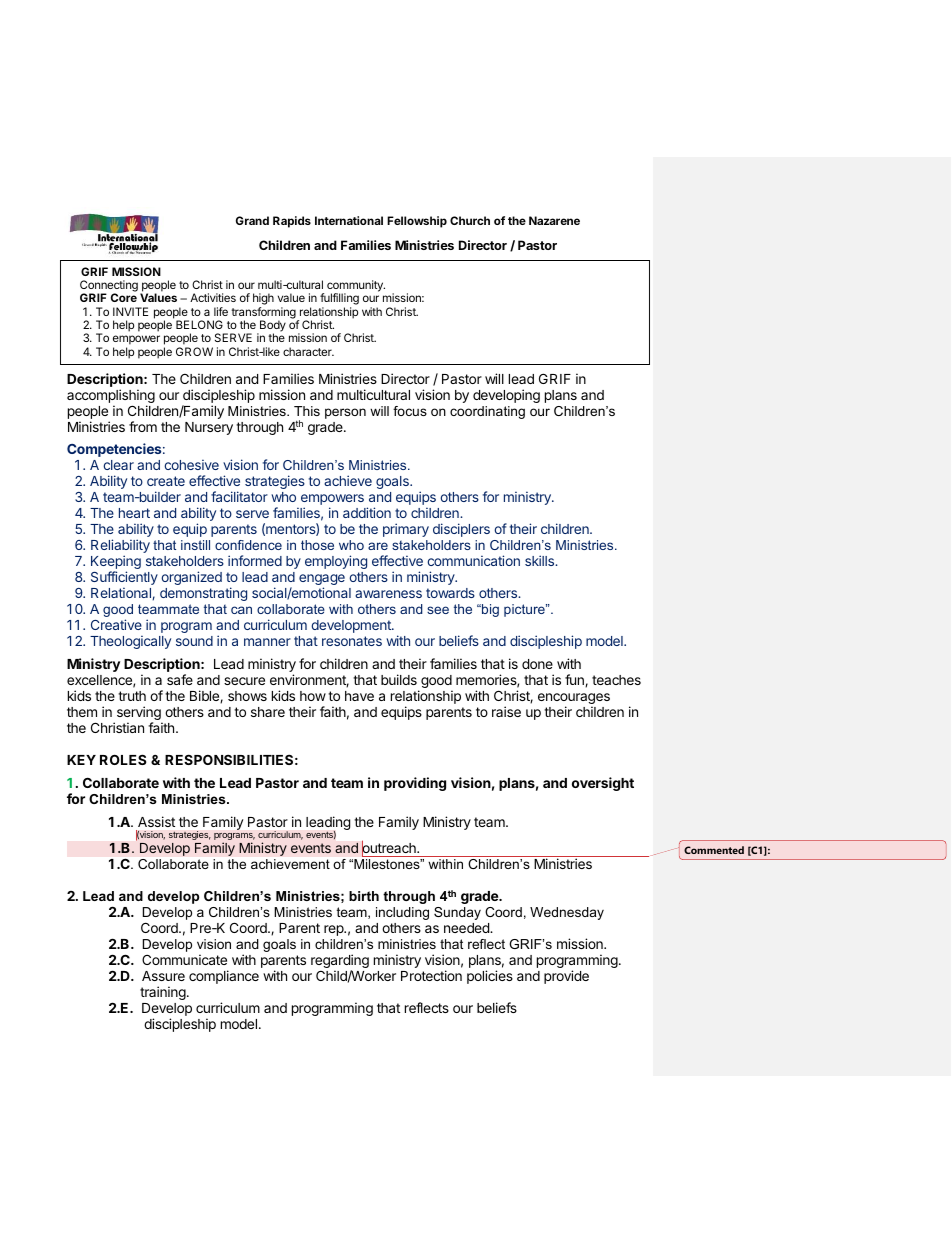 The image size is (952, 1233). What do you see at coordinates (616, 680) in the screenshot?
I see `teaches` at bounding box center [616, 680].
